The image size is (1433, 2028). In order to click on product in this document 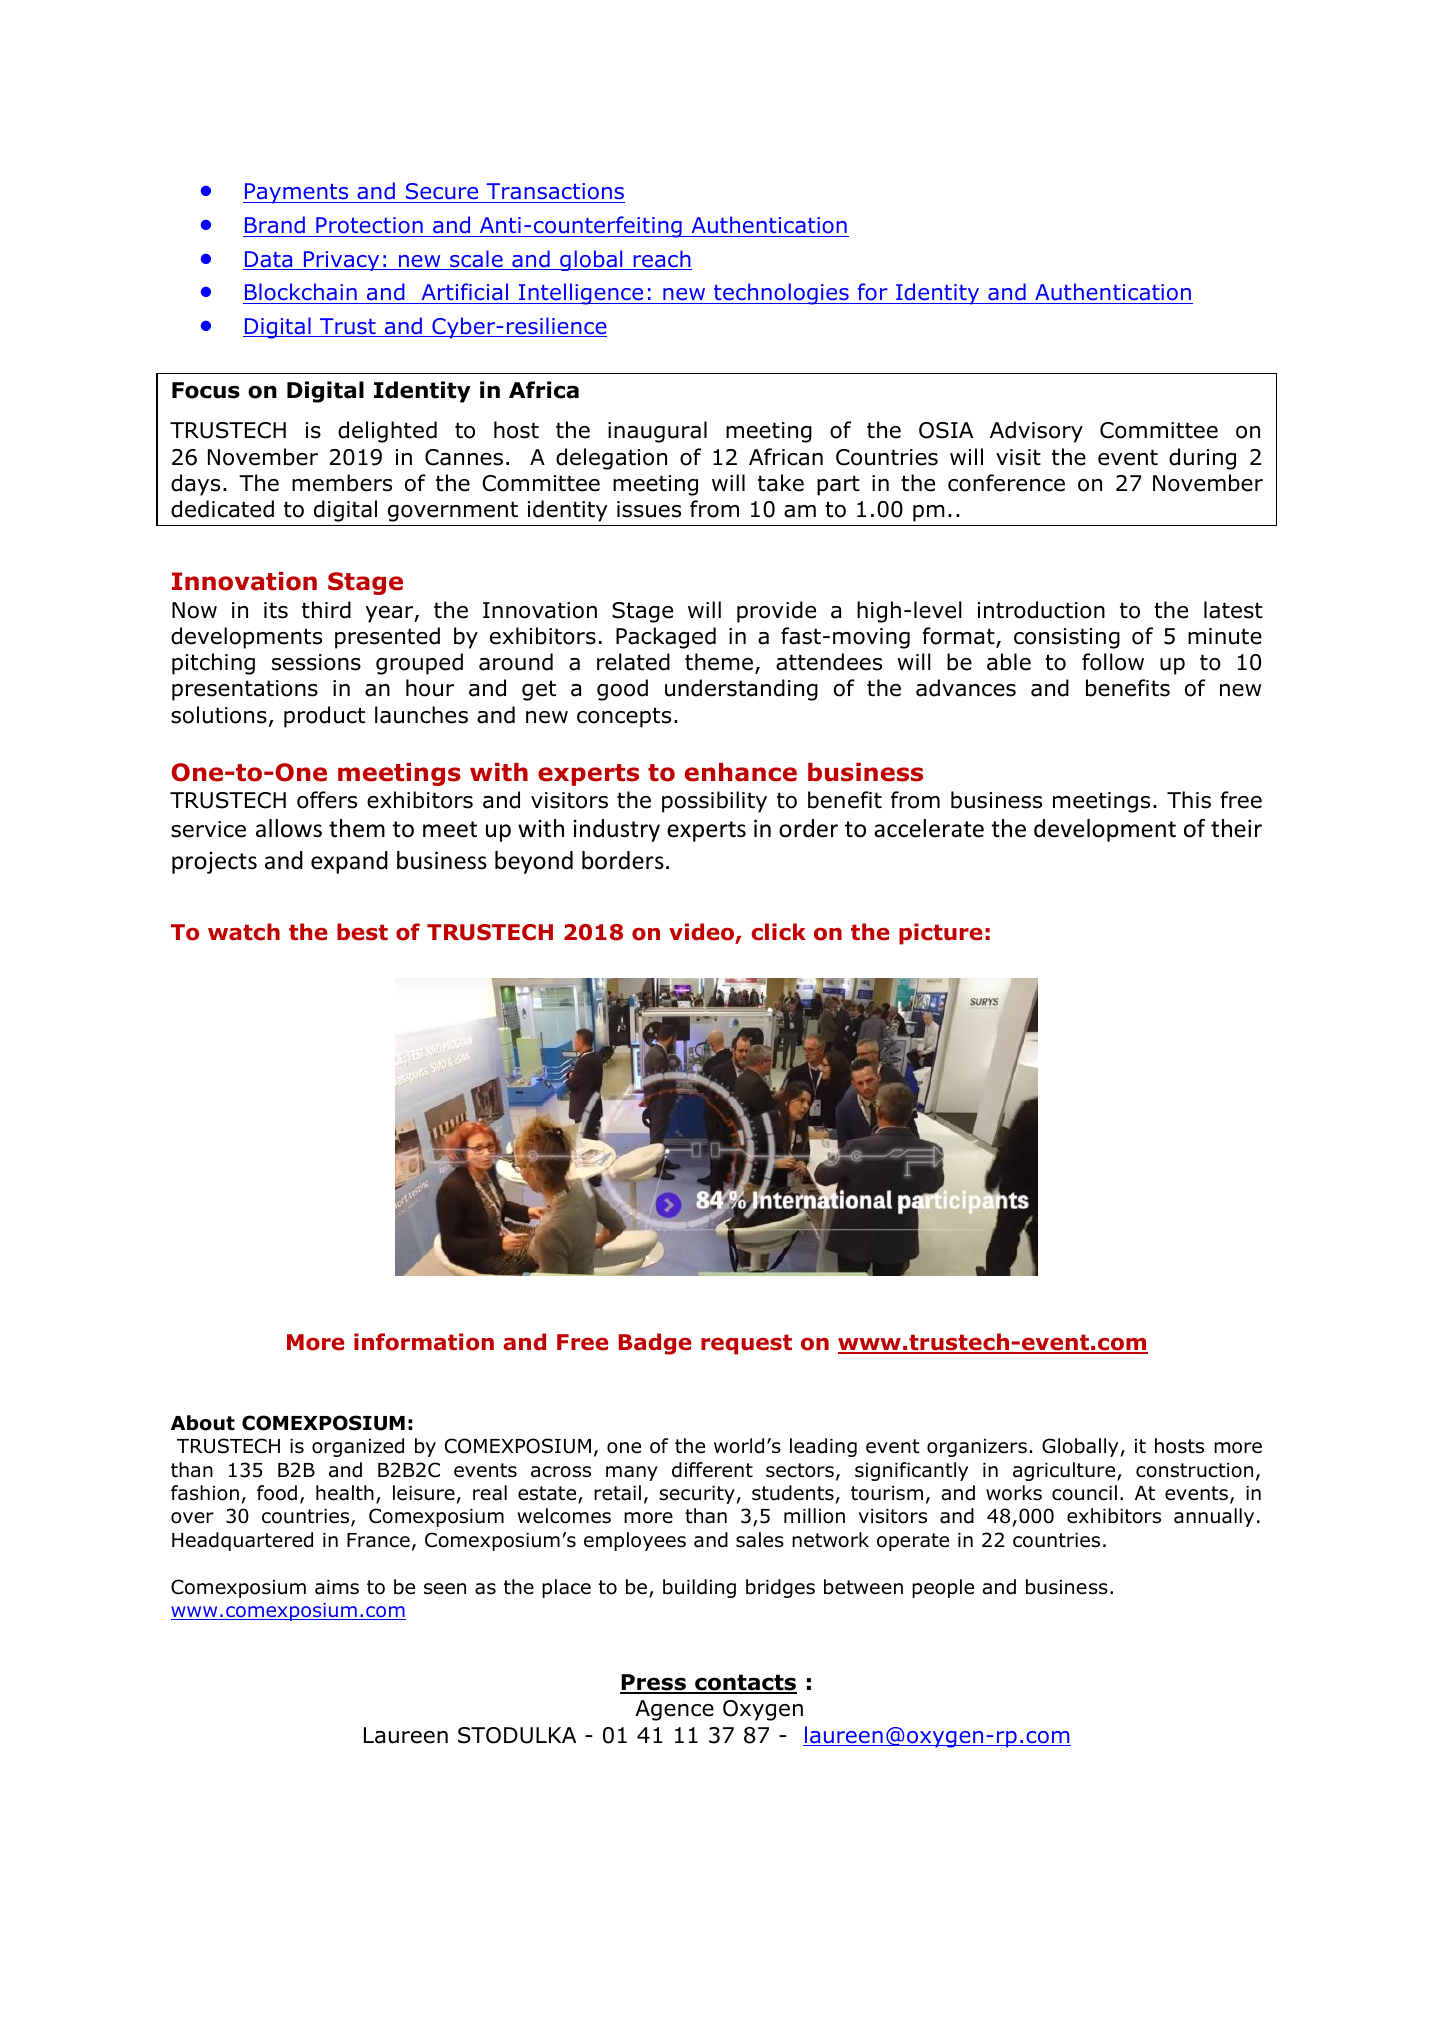, I will do `click(324, 717)`.
